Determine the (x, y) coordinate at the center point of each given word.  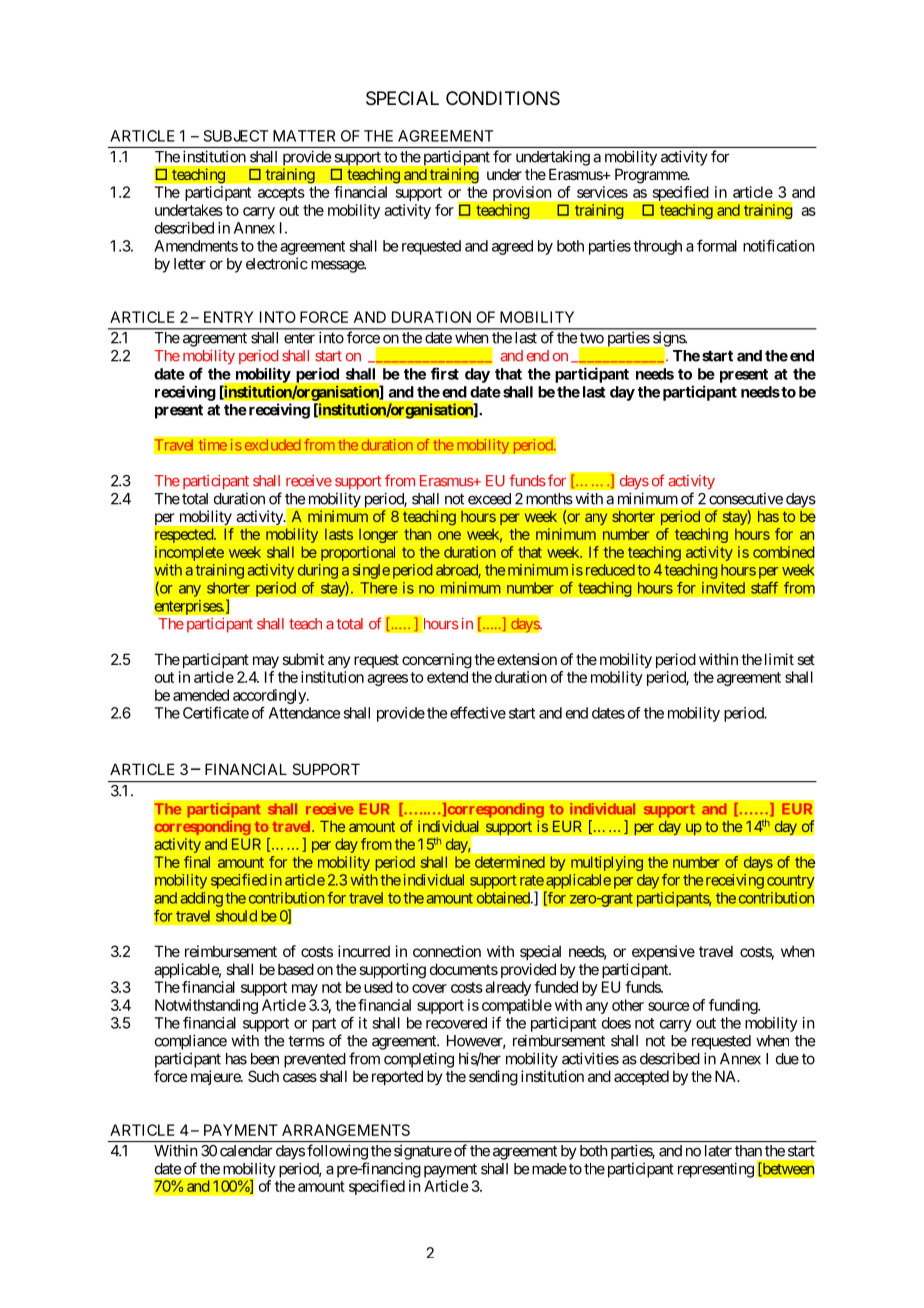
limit (779, 659)
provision (522, 193)
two (592, 338)
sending (493, 1078)
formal (717, 245)
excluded (273, 445)
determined (510, 862)
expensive (663, 952)
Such (263, 1076)
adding (202, 899)
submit (303, 659)
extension (527, 659)
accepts (281, 194)
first (445, 373)
